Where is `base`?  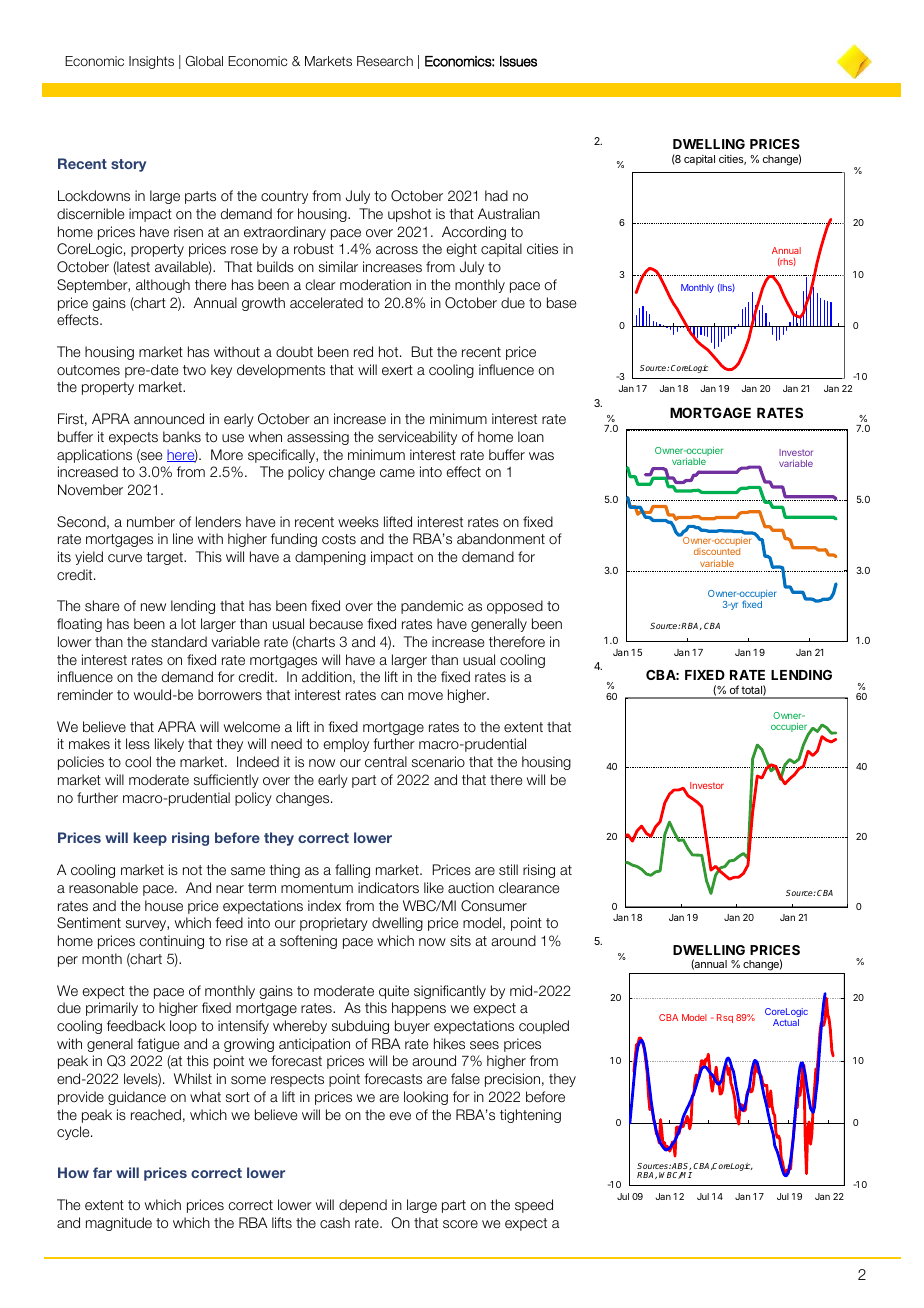 base is located at coordinates (561, 303).
